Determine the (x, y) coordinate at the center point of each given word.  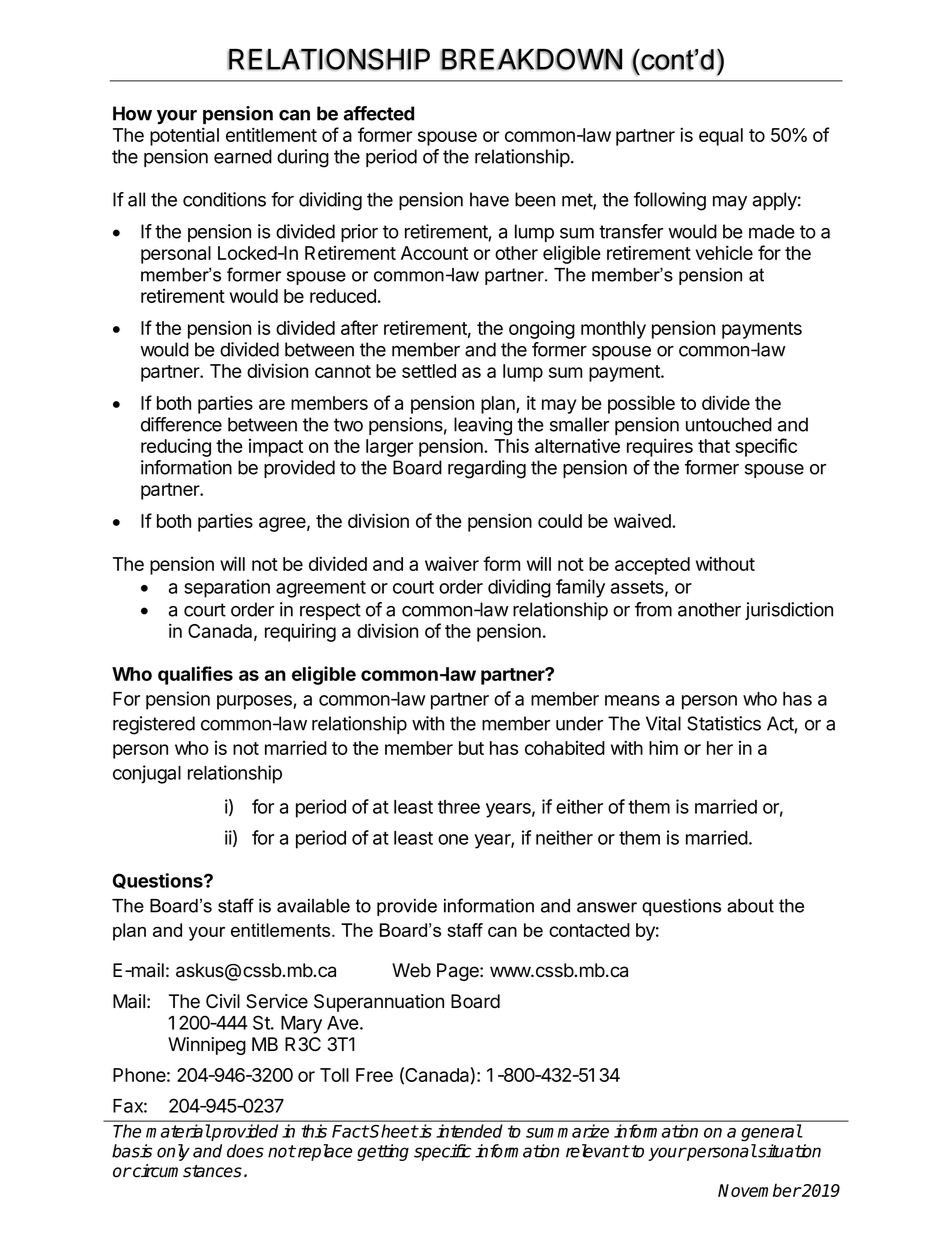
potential (184, 136)
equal (721, 137)
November (759, 1190)
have (489, 199)
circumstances (186, 1171)
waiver (452, 563)
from (653, 609)
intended (469, 1131)
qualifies (195, 675)
